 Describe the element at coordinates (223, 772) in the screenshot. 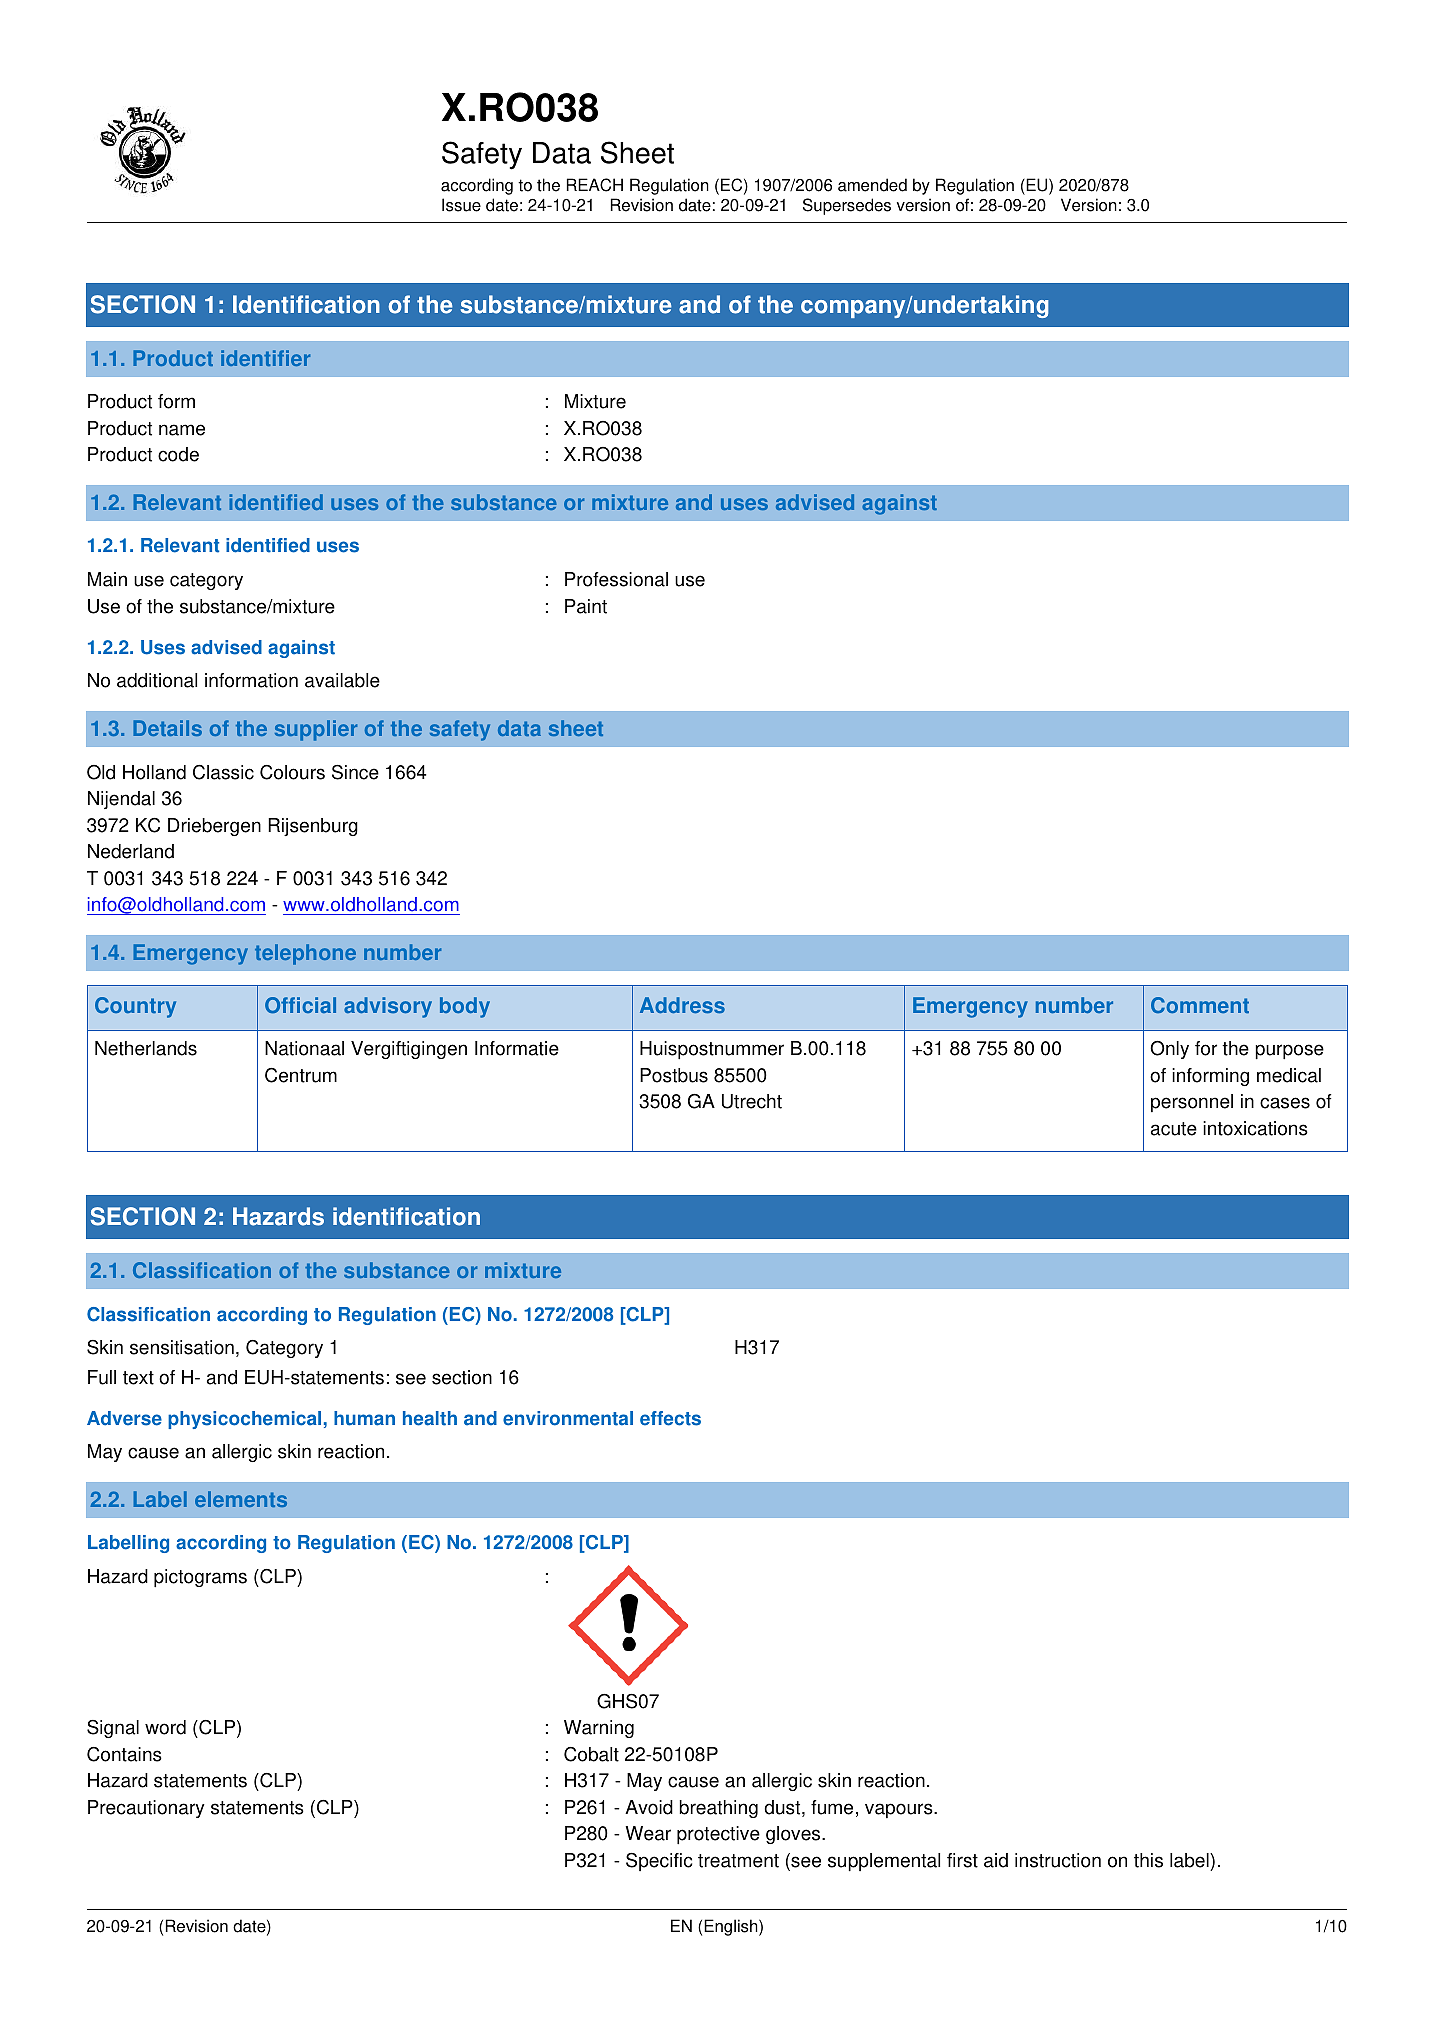

I see `Classic` at that location.
